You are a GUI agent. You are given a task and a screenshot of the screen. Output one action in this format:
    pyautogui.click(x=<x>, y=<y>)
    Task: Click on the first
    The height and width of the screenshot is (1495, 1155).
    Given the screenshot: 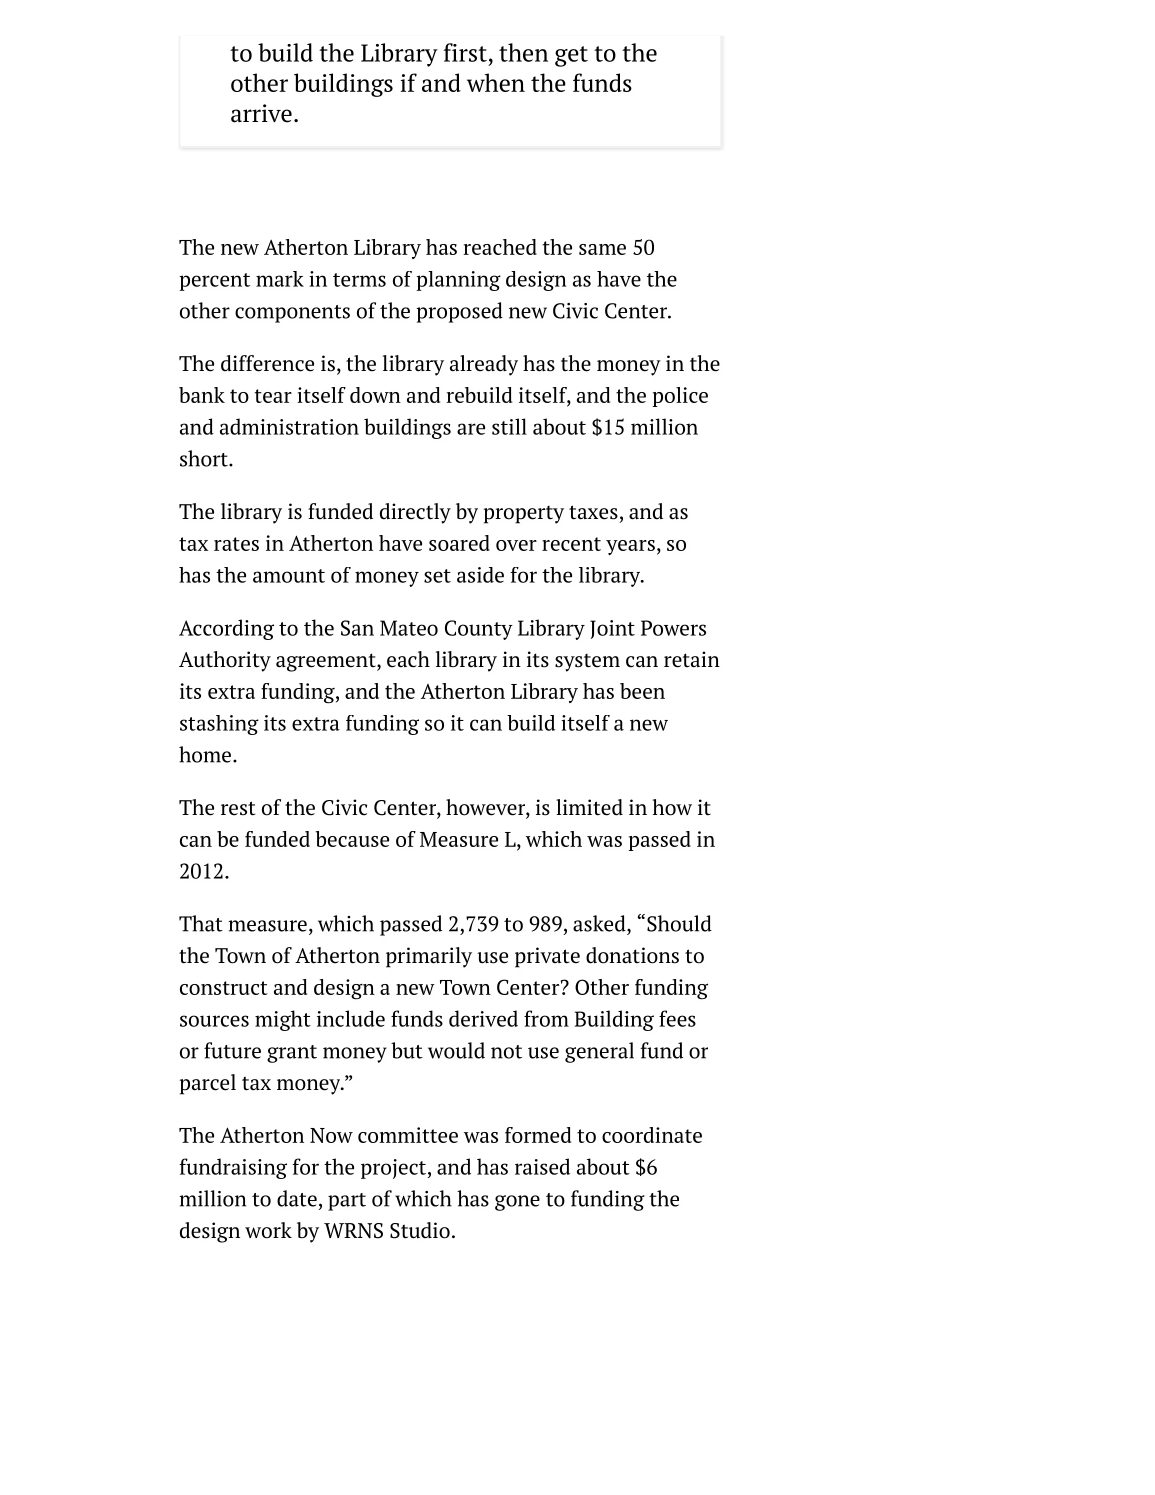 What is the action you would take?
    pyautogui.click(x=465, y=52)
